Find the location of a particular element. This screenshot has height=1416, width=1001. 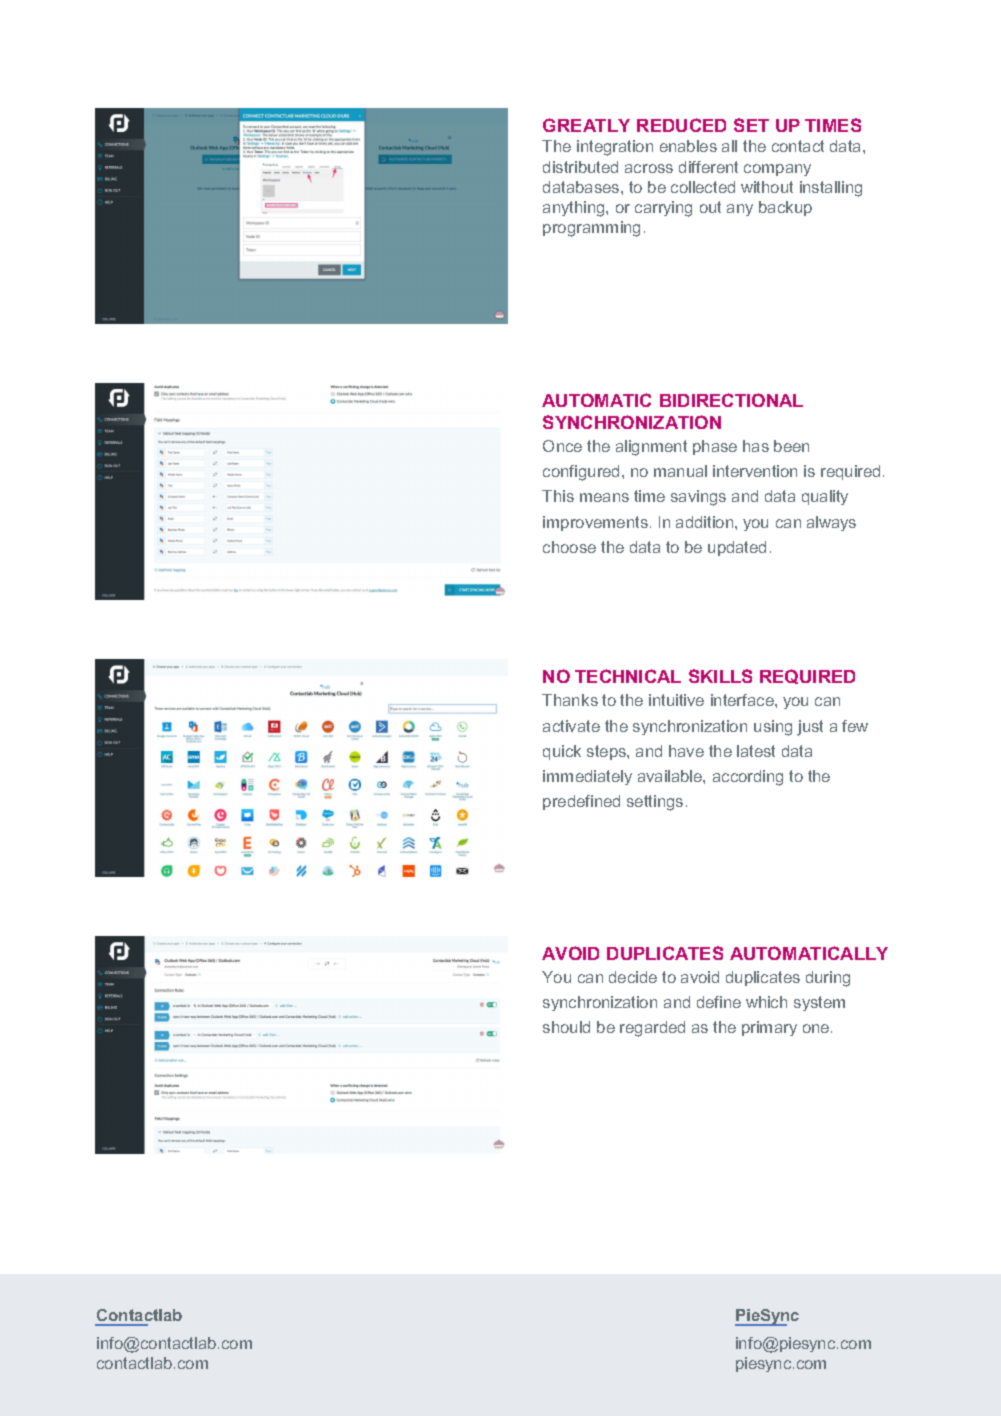

should is located at coordinates (566, 1027).
